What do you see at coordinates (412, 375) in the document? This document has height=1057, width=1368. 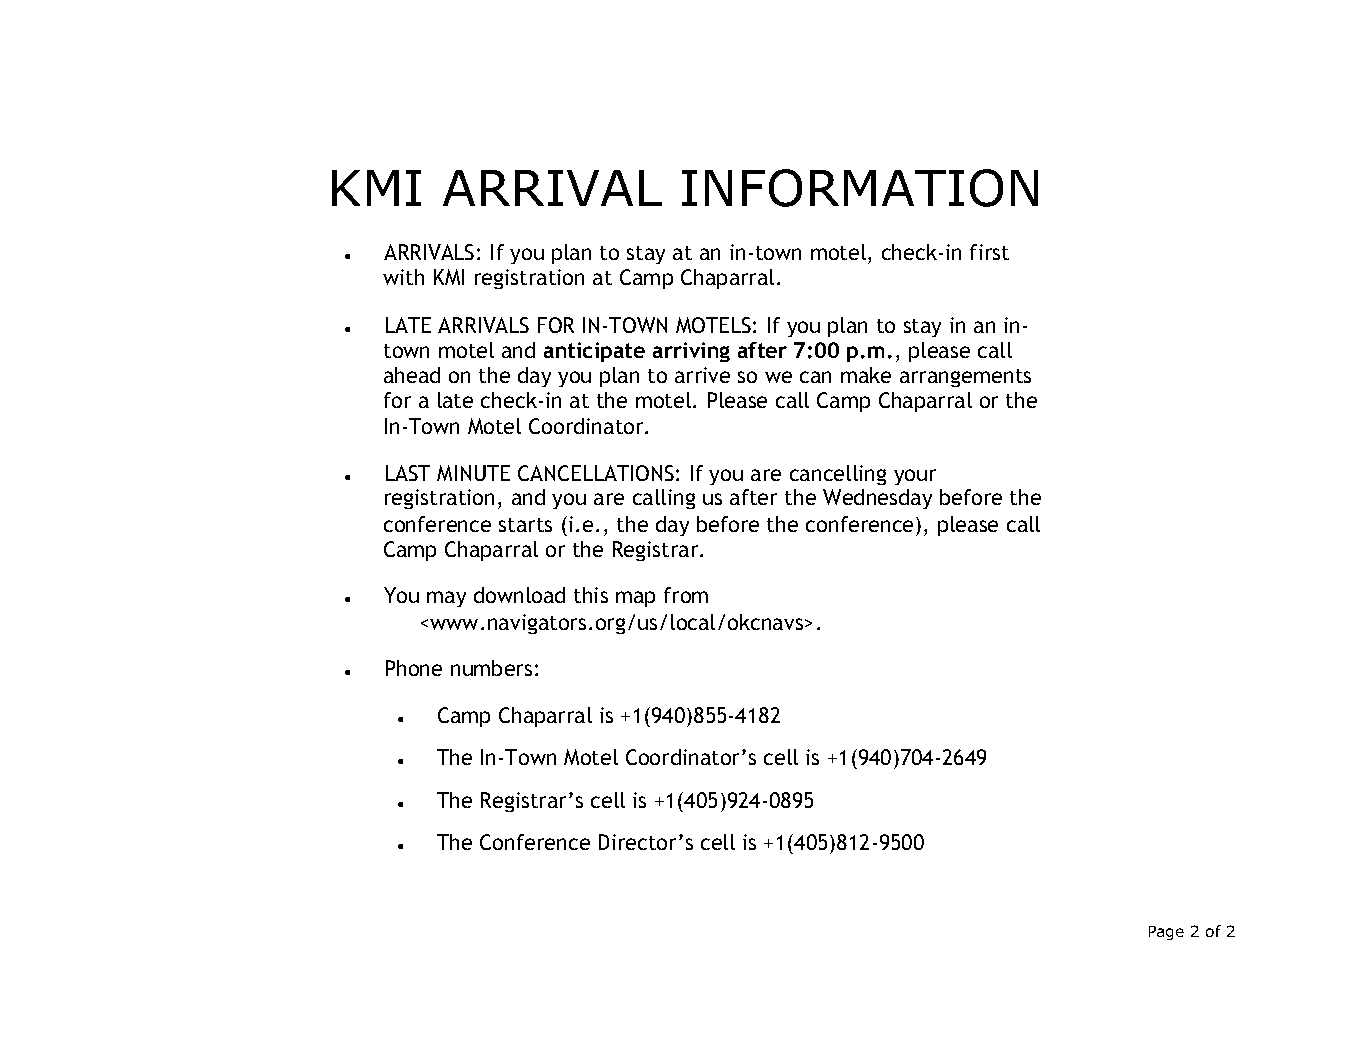 I see `ahead` at bounding box center [412, 375].
